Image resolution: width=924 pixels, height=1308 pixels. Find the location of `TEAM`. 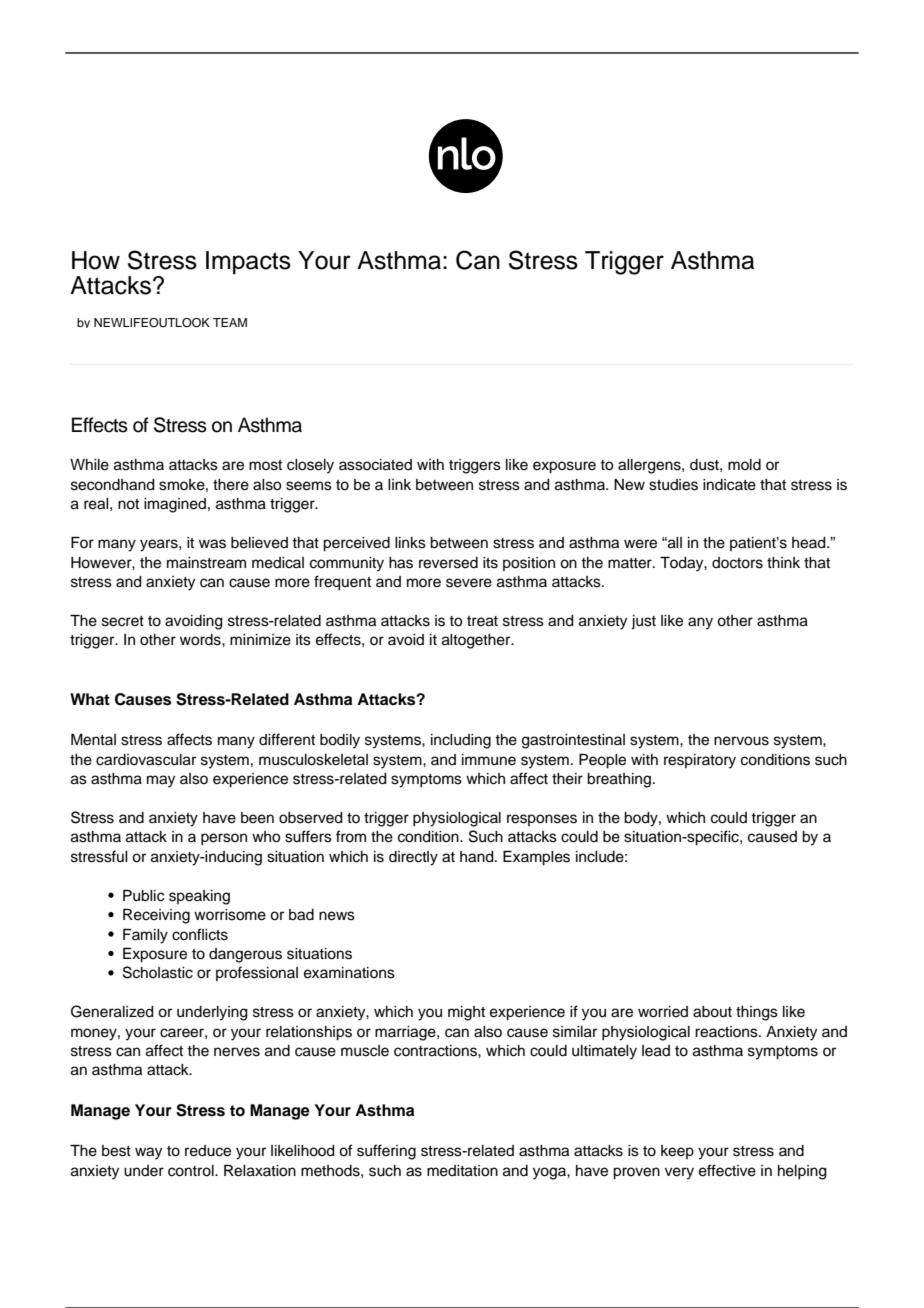

TEAM is located at coordinates (230, 322).
